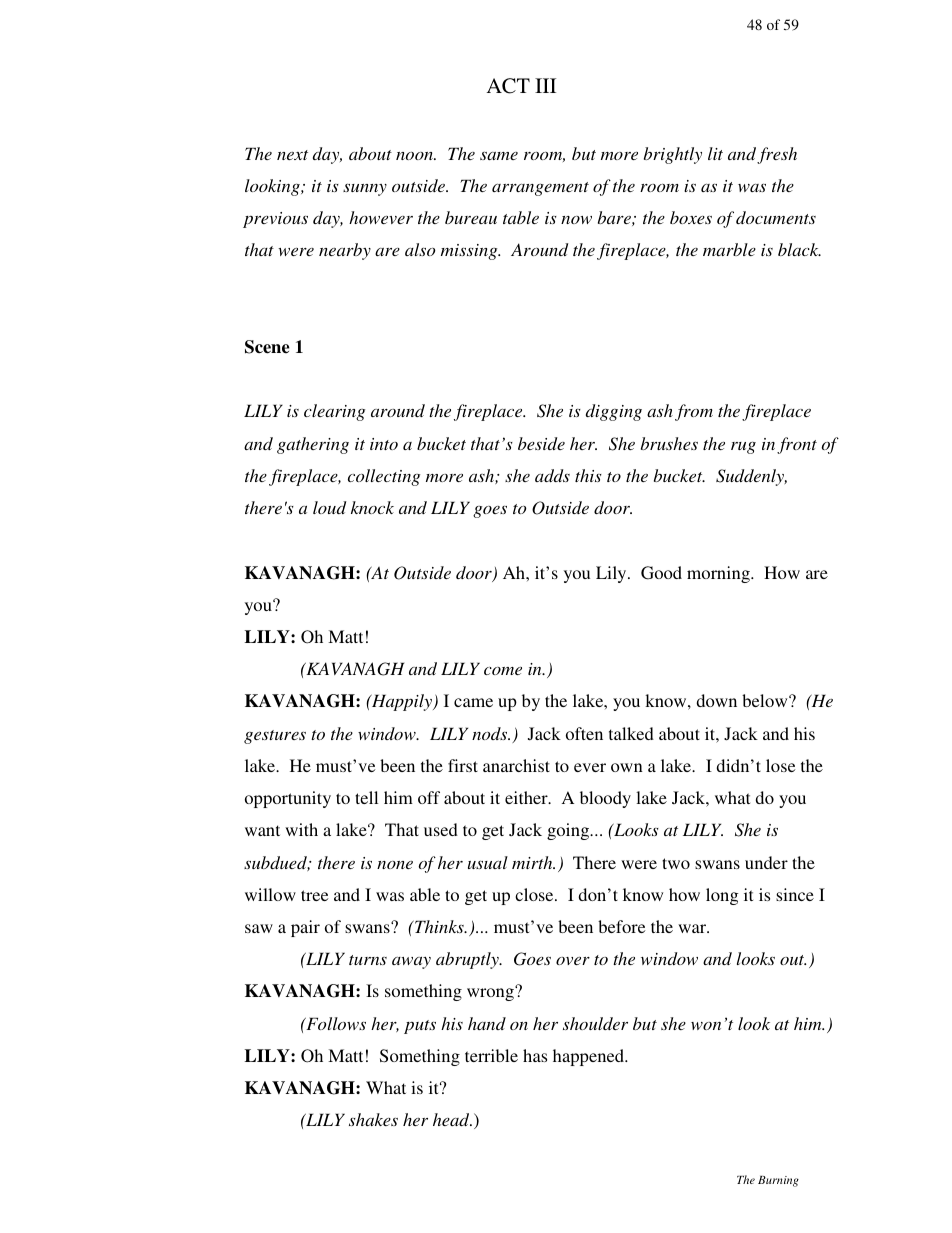  I want to click on morning, so click(719, 574).
